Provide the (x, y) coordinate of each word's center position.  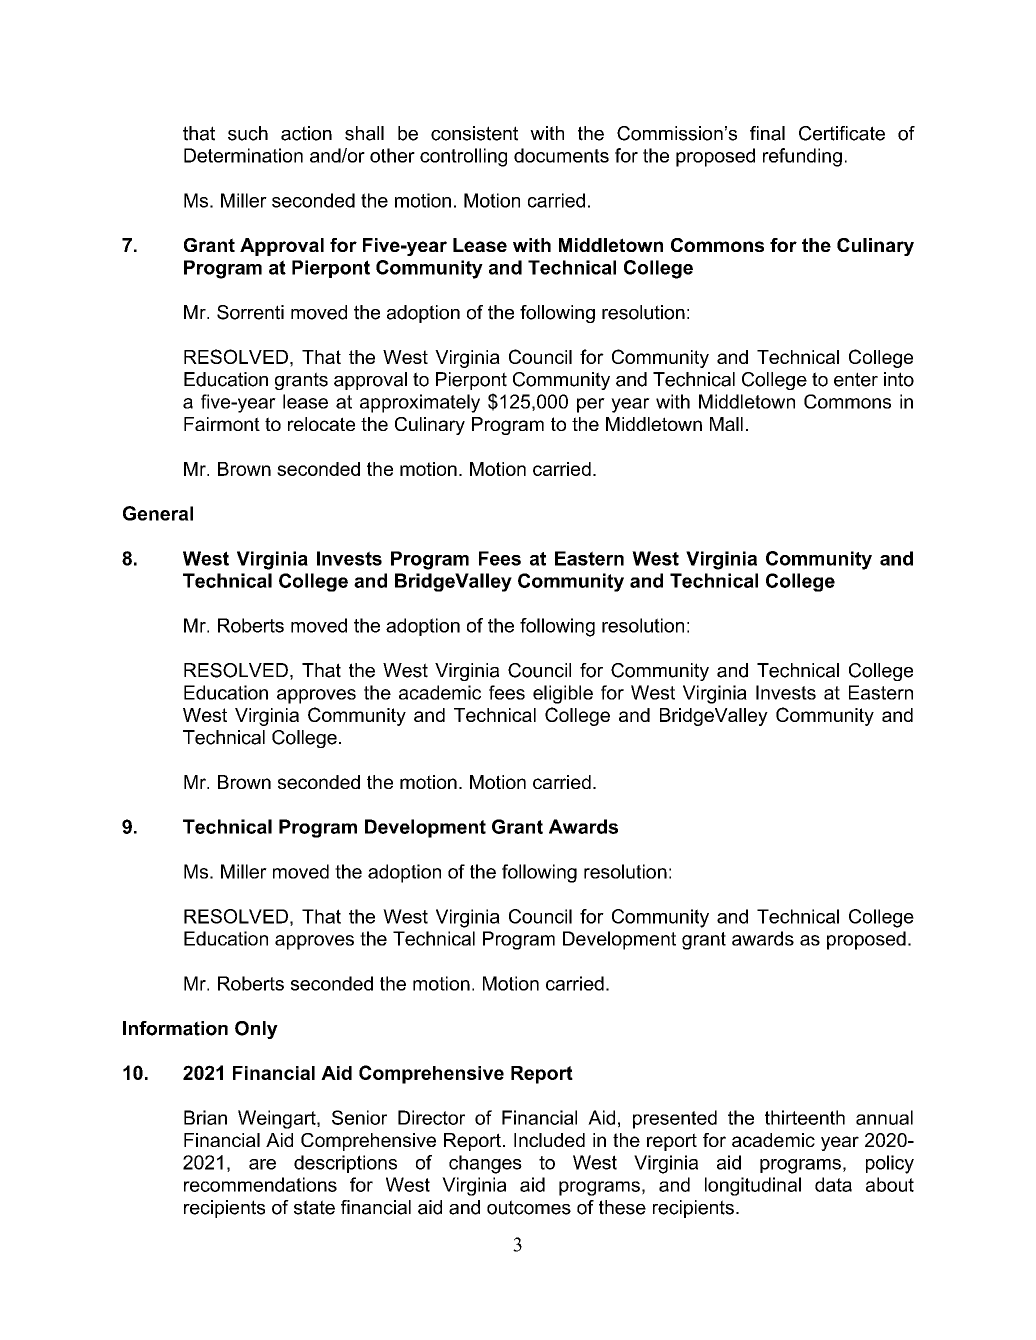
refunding (802, 157)
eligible (563, 694)
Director (431, 1117)
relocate (321, 424)
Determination (243, 155)
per (591, 405)
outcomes (529, 1207)
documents (561, 155)
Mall (726, 424)
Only (256, 1030)
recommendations (260, 1184)
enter (856, 379)
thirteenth (805, 1117)
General (158, 513)
